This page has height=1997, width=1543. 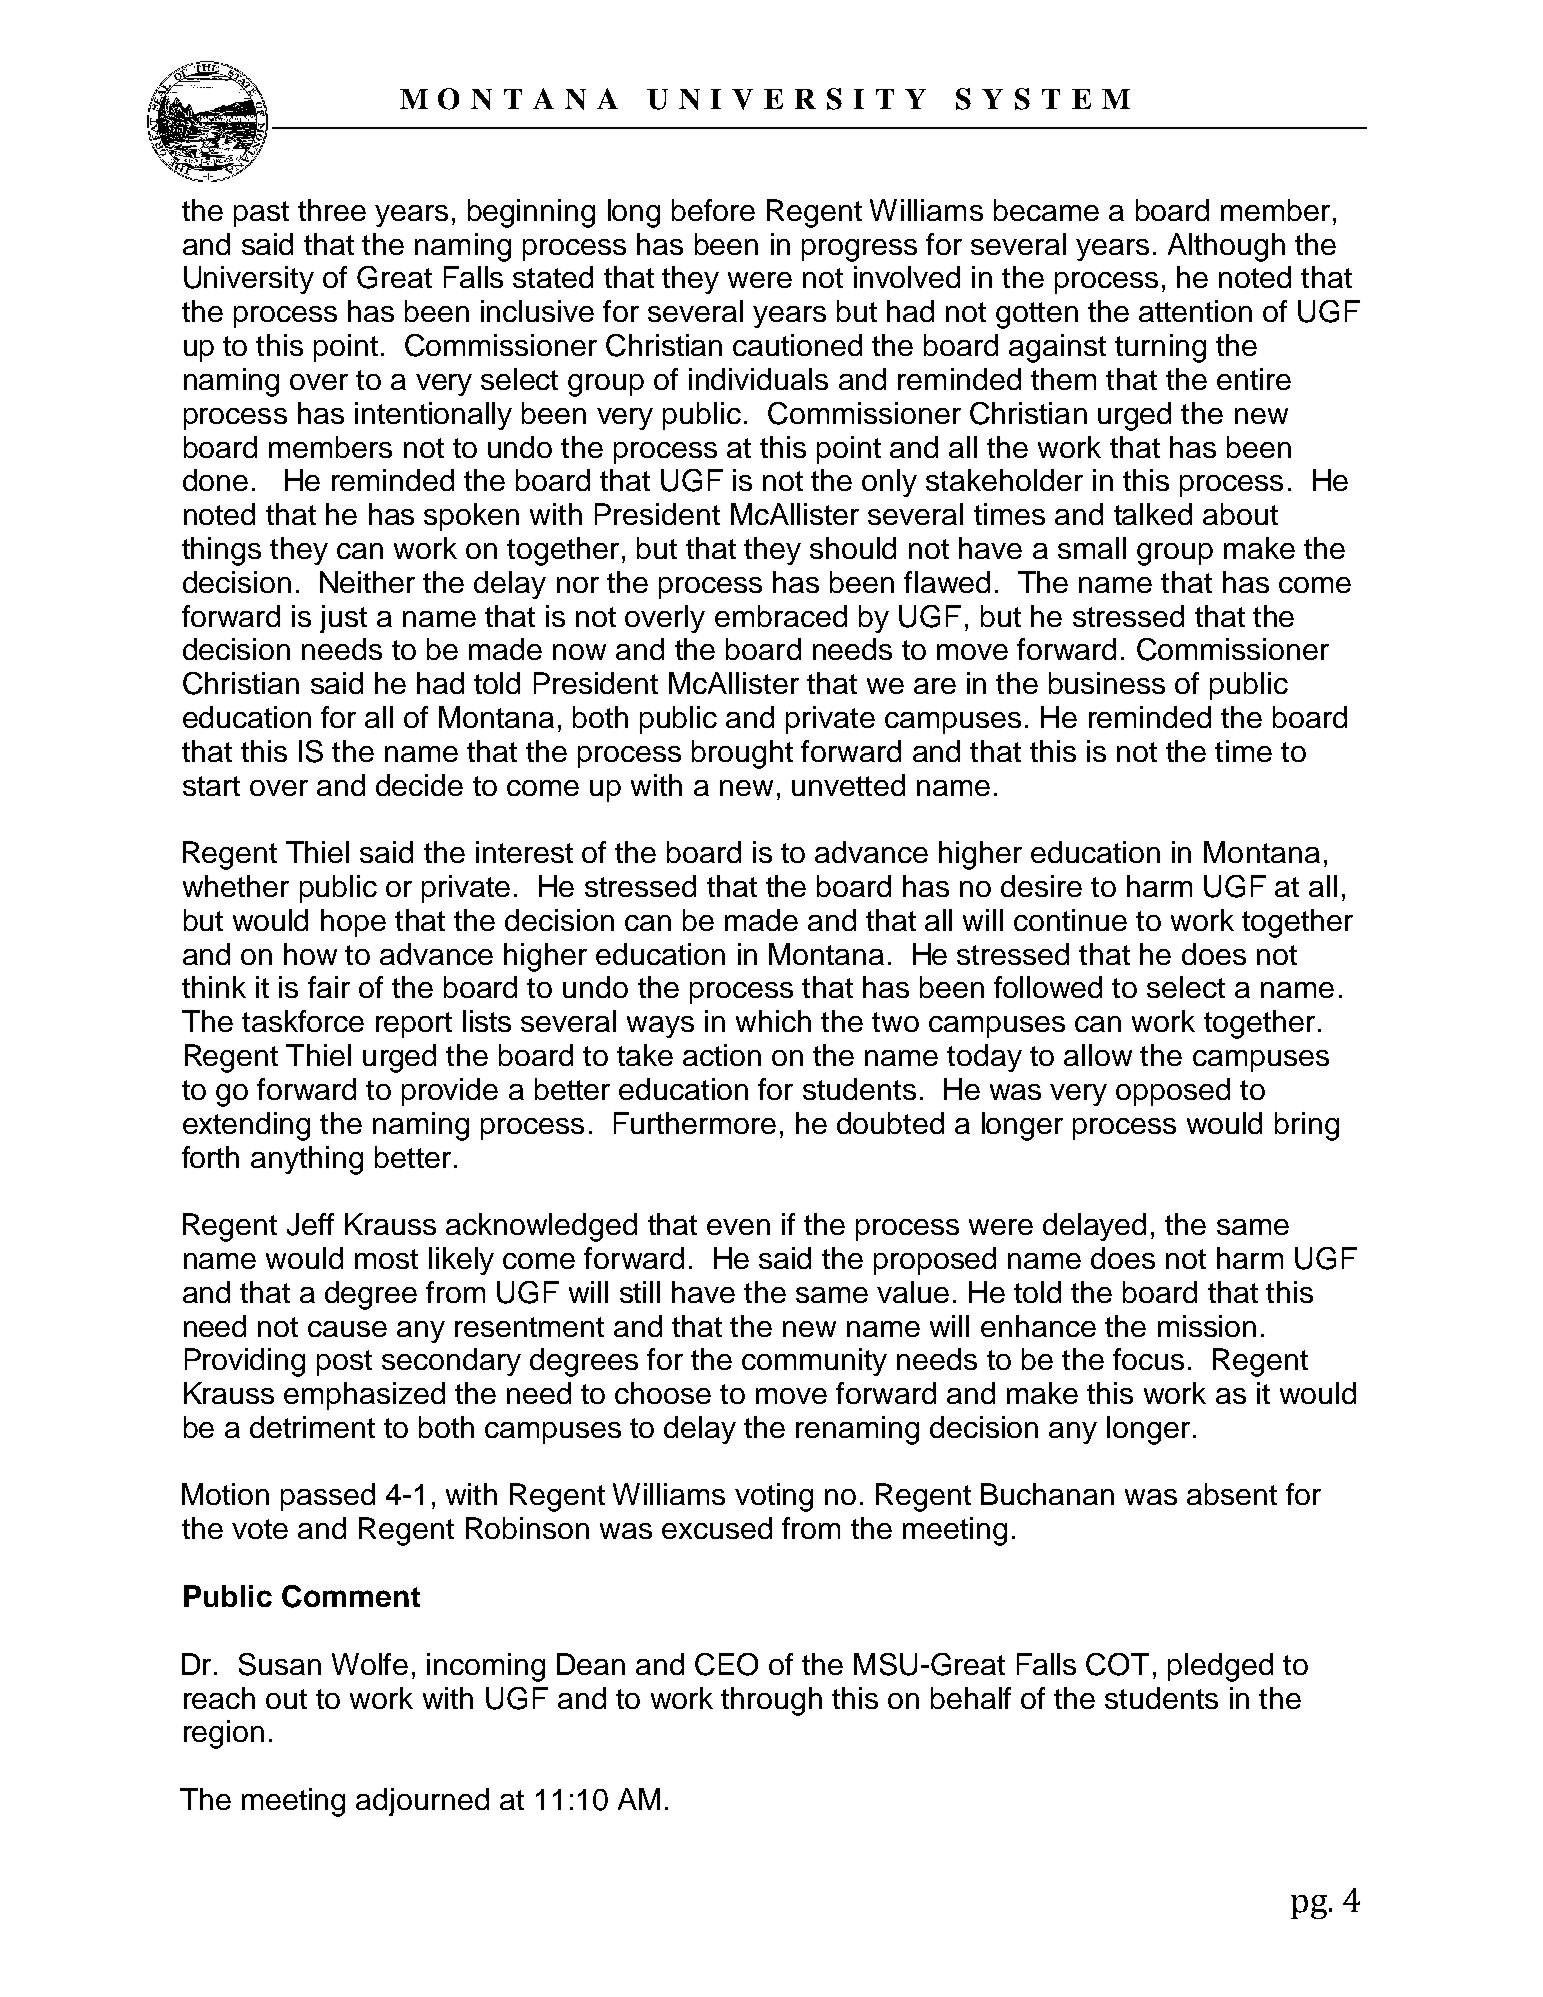 I want to click on continue, so click(x=1070, y=920).
